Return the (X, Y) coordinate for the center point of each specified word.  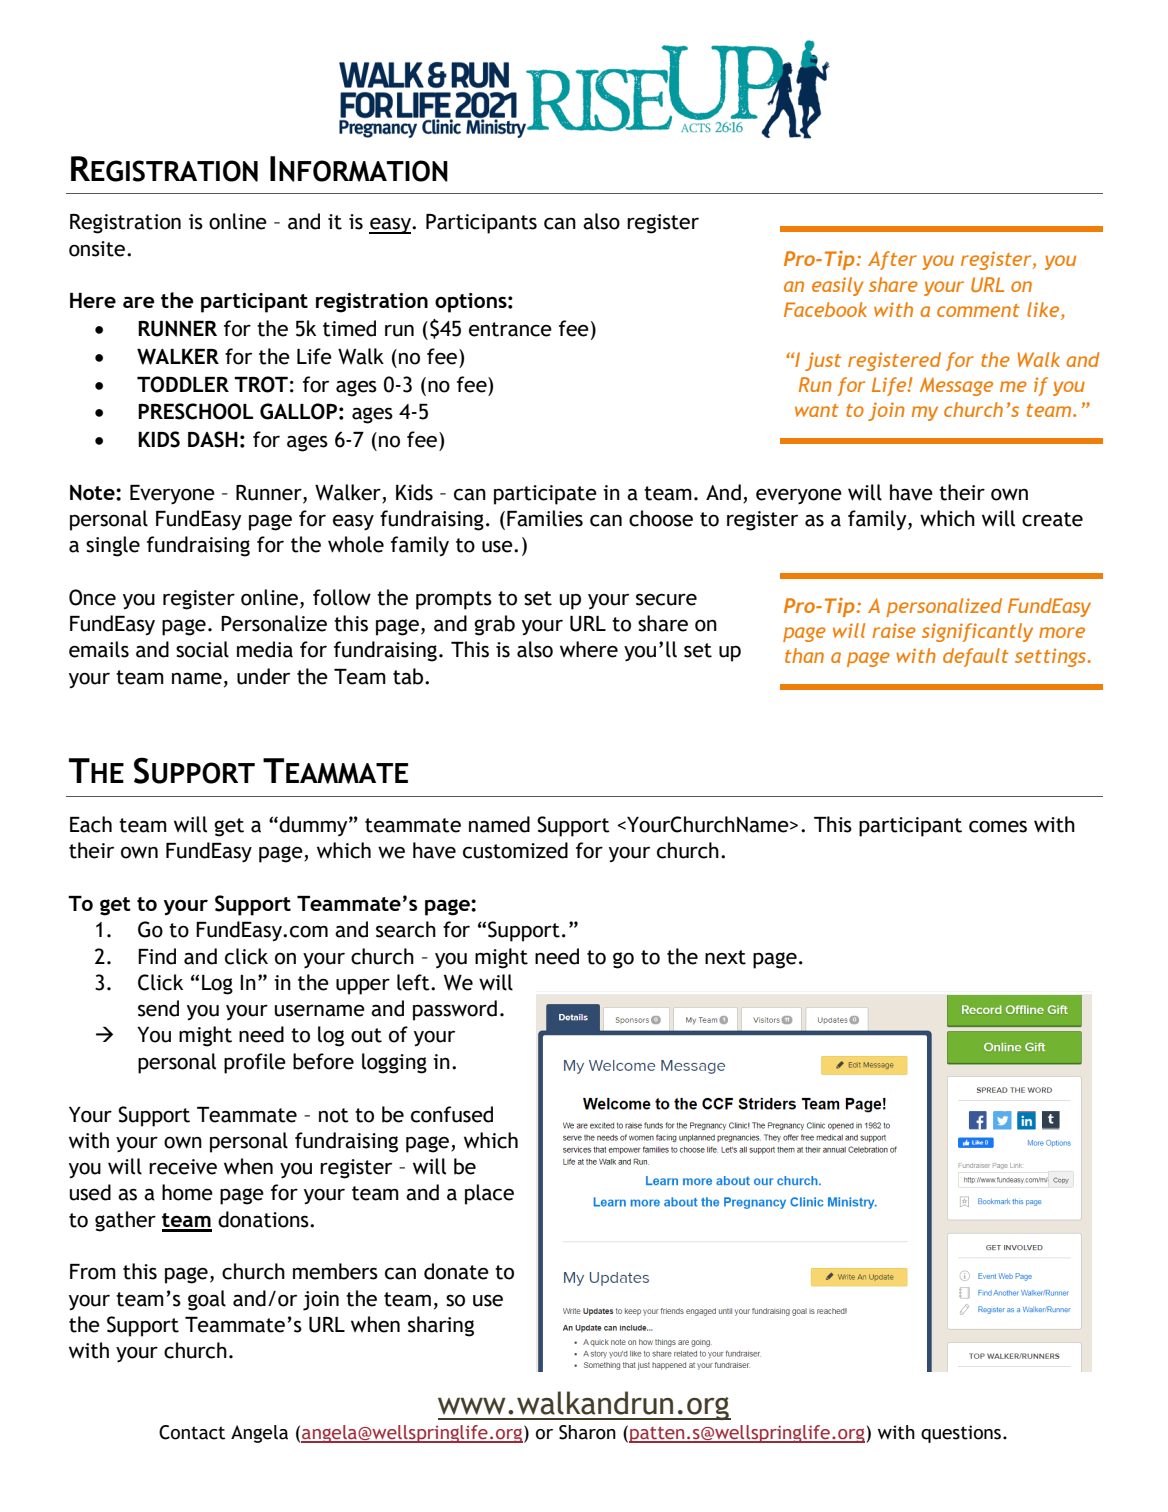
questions (962, 1434)
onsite (98, 249)
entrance (510, 329)
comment (978, 310)
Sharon (587, 1432)
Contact (192, 1432)
